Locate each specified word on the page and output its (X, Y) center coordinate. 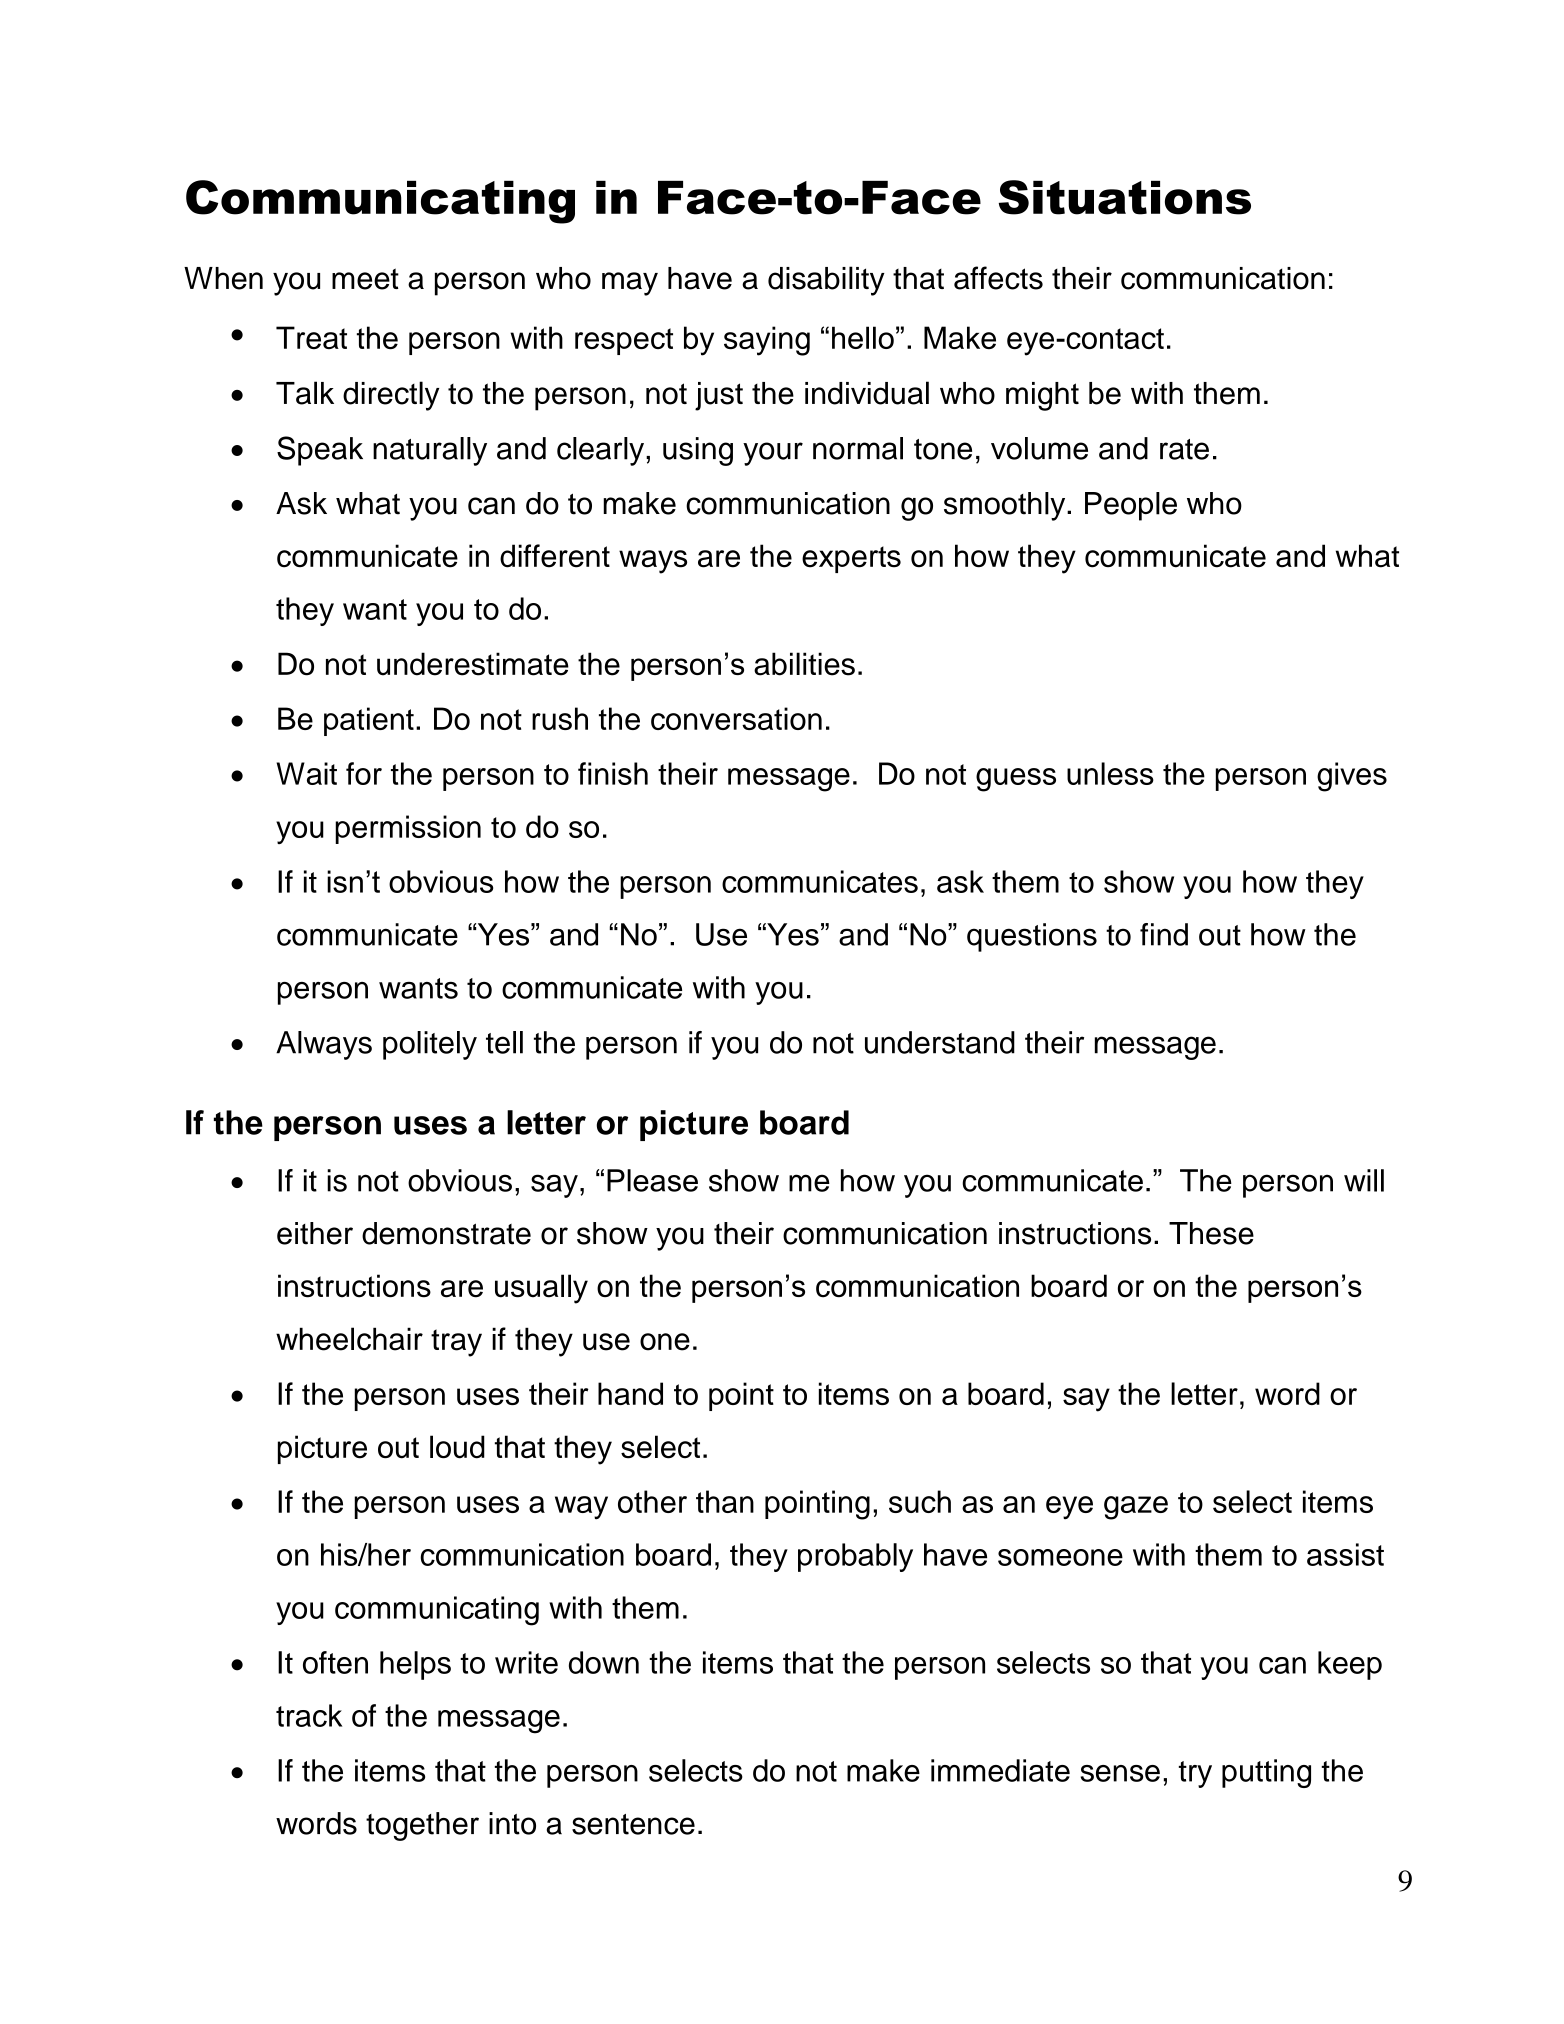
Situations (1125, 197)
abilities (804, 664)
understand (940, 1042)
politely (430, 1045)
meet (365, 279)
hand (630, 1393)
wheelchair (349, 1339)
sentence (633, 1824)
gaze (1136, 1508)
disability (826, 281)
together (422, 1826)
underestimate (473, 664)
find (1164, 934)
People (1131, 506)
